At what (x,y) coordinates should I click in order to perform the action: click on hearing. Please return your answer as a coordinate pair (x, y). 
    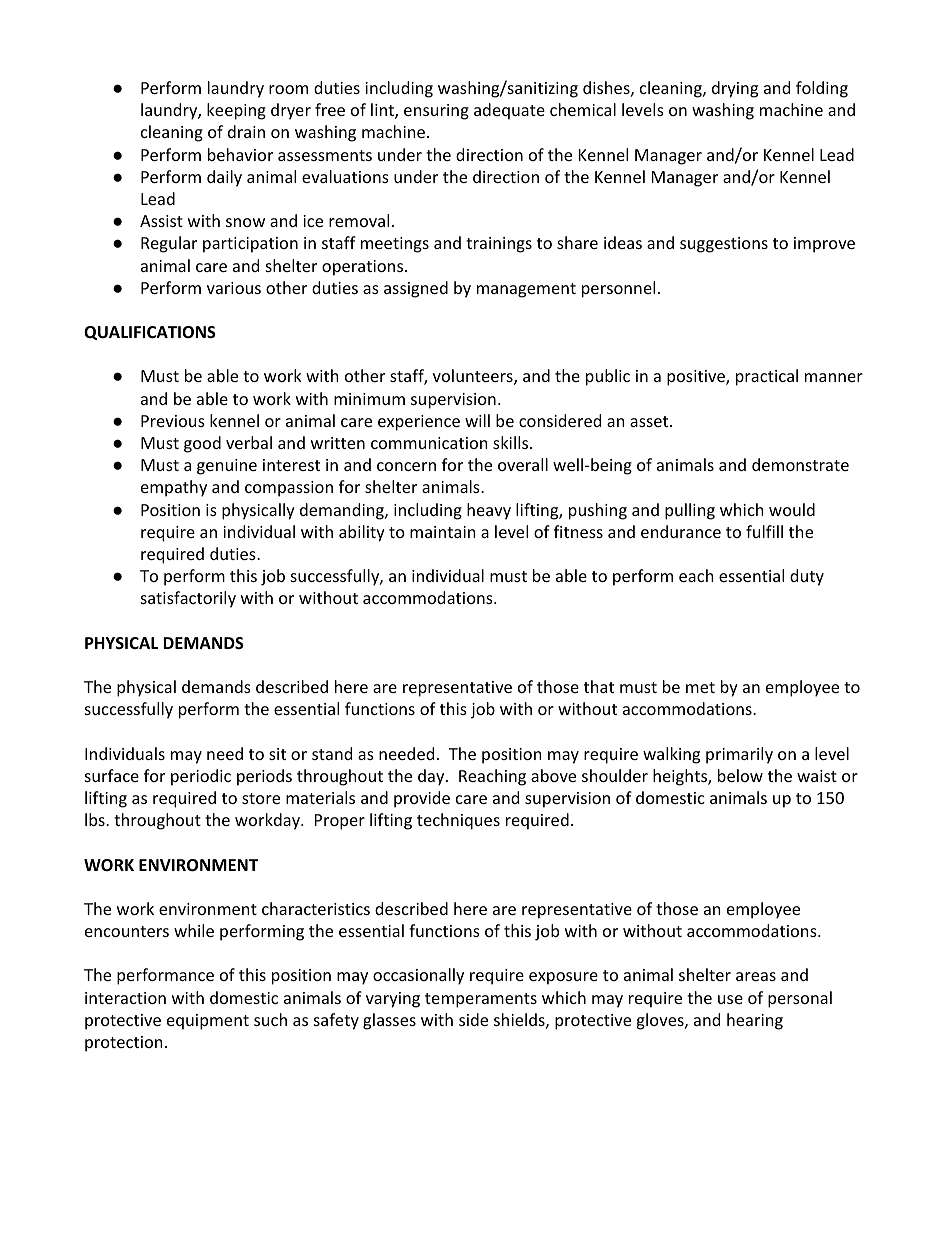
    Looking at the image, I should click on (755, 1021).
